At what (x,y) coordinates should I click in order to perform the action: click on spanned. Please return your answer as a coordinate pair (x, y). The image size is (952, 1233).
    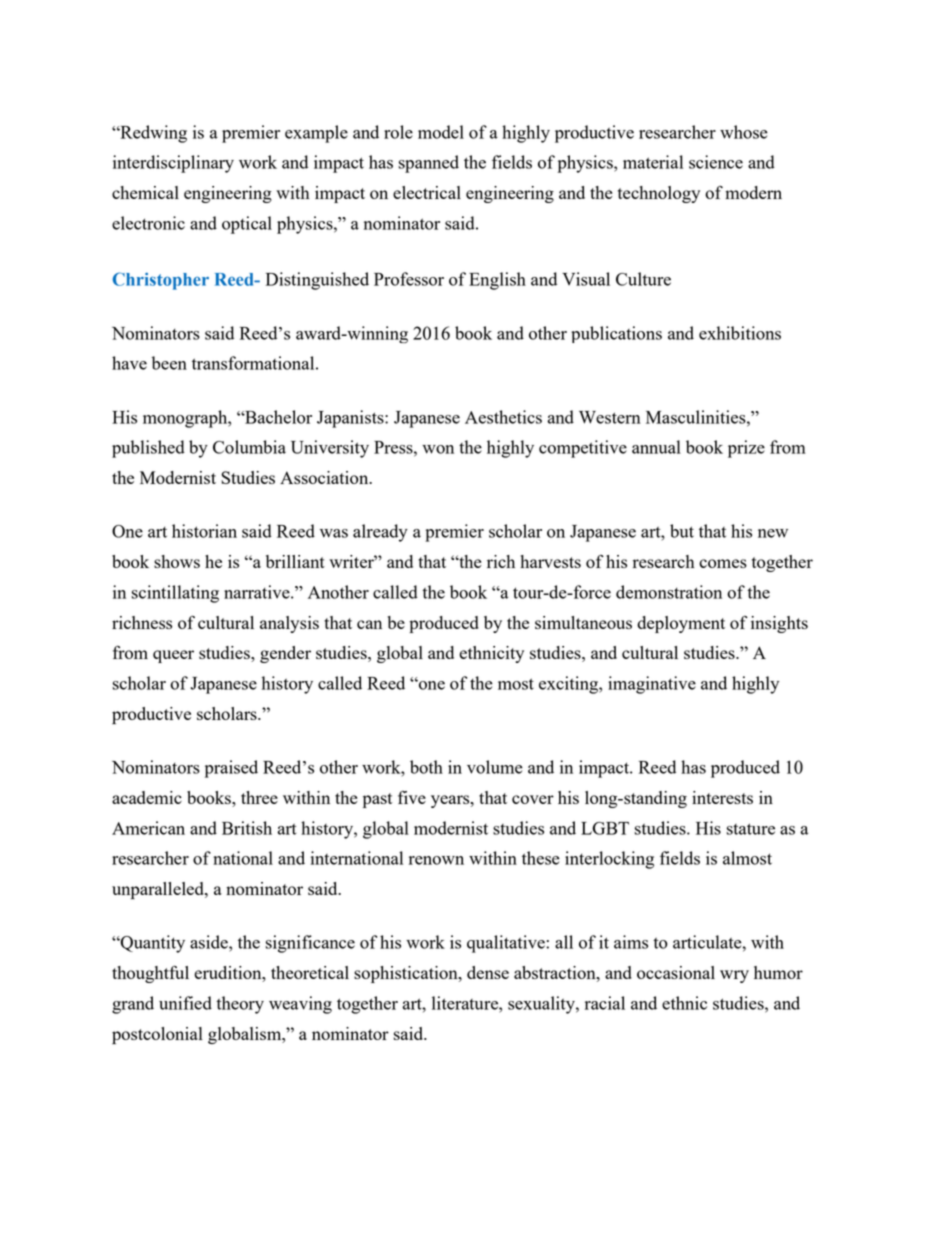
    Looking at the image, I should click on (428, 164).
